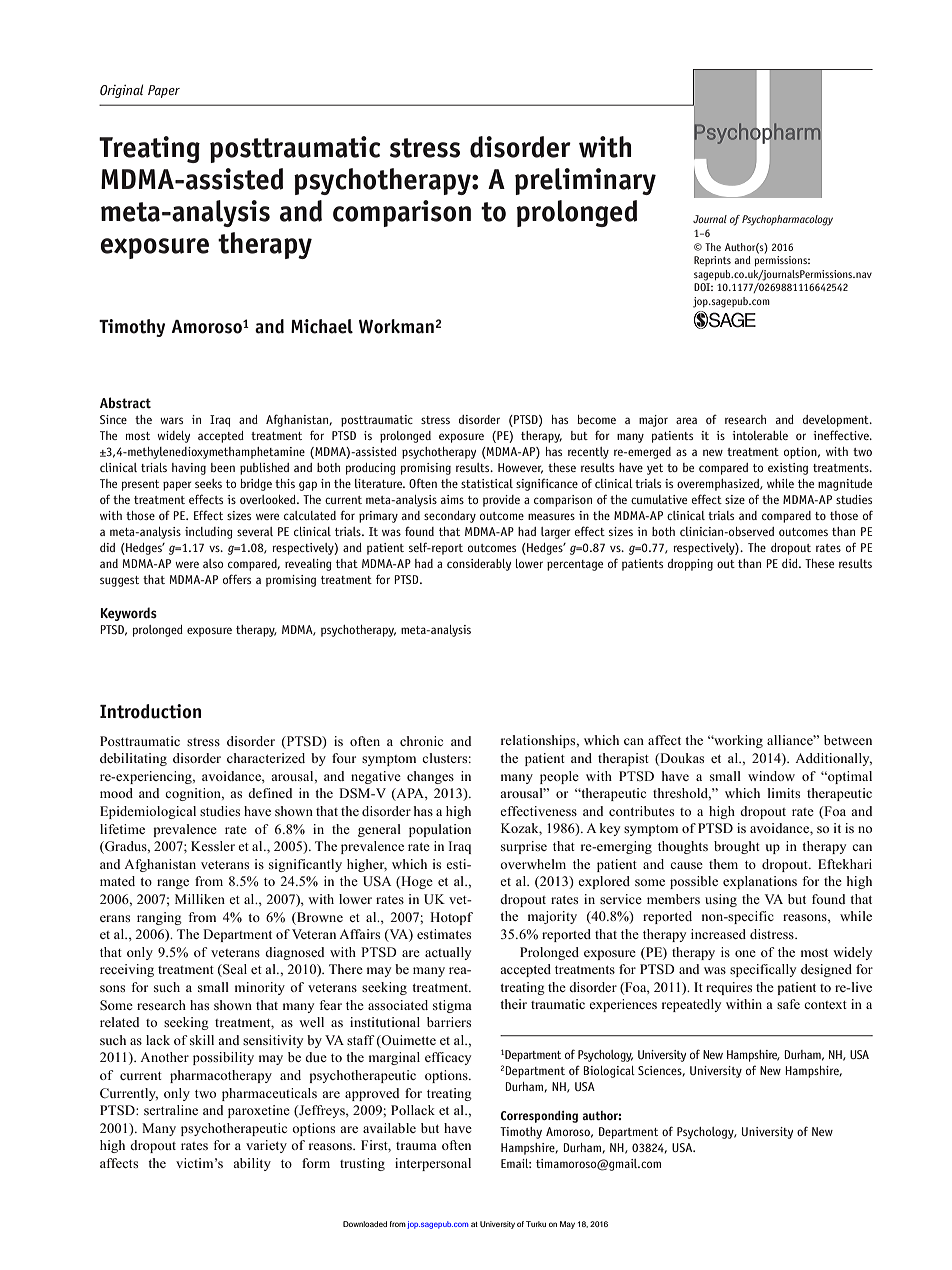 The image size is (952, 1270). Describe the element at coordinates (487, 483) in the document. I see `statistical` at that location.
